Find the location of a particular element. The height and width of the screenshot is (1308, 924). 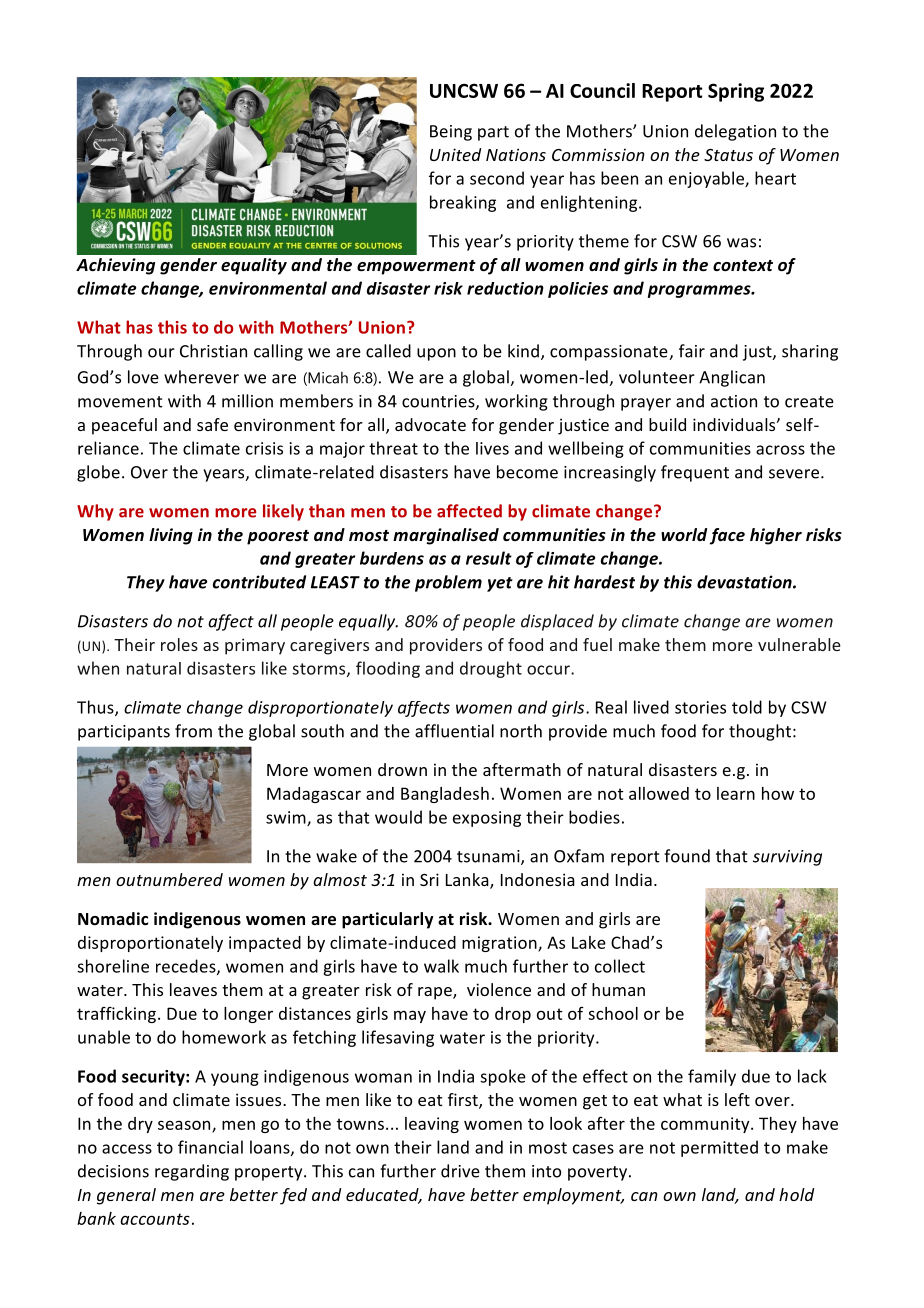

regarding is located at coordinates (192, 1172).
